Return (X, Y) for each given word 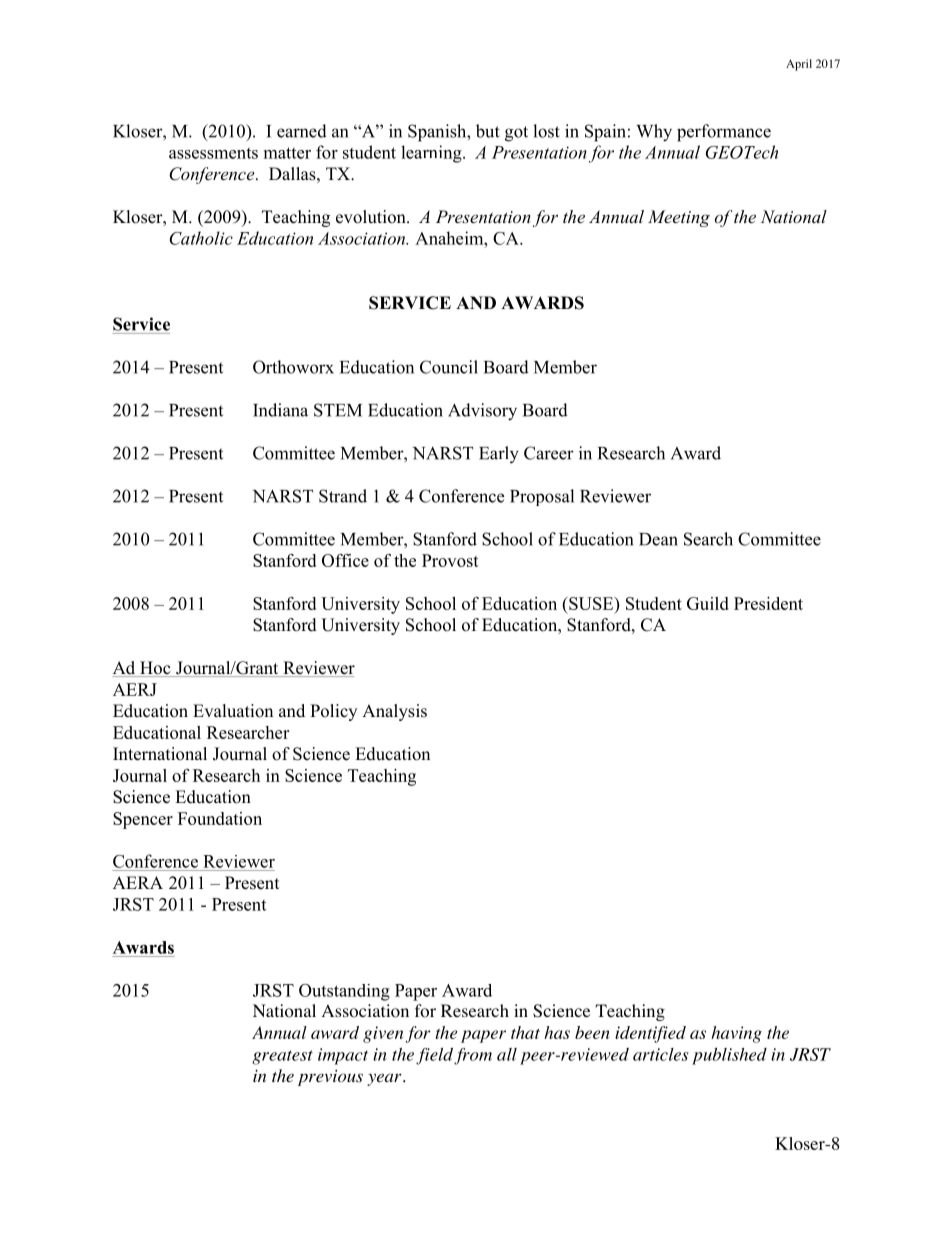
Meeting (679, 218)
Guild (708, 603)
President (768, 603)
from (473, 1056)
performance (724, 133)
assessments (213, 153)
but (488, 131)
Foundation (220, 818)
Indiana (280, 410)
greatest (282, 1057)
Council (449, 367)
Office (345, 560)
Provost (450, 560)
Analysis (394, 712)
